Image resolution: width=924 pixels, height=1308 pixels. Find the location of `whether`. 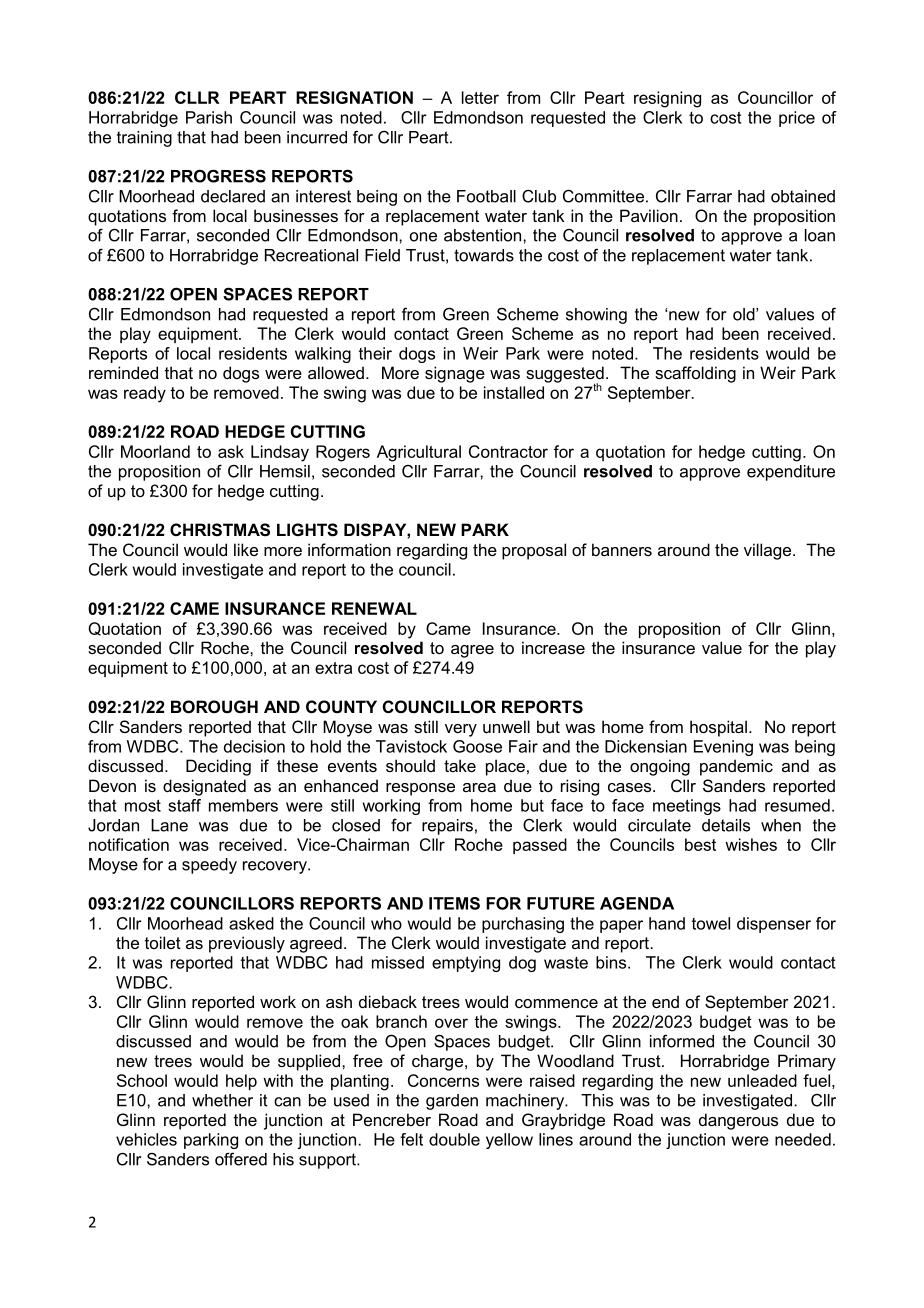

whether is located at coordinates (222, 1100).
